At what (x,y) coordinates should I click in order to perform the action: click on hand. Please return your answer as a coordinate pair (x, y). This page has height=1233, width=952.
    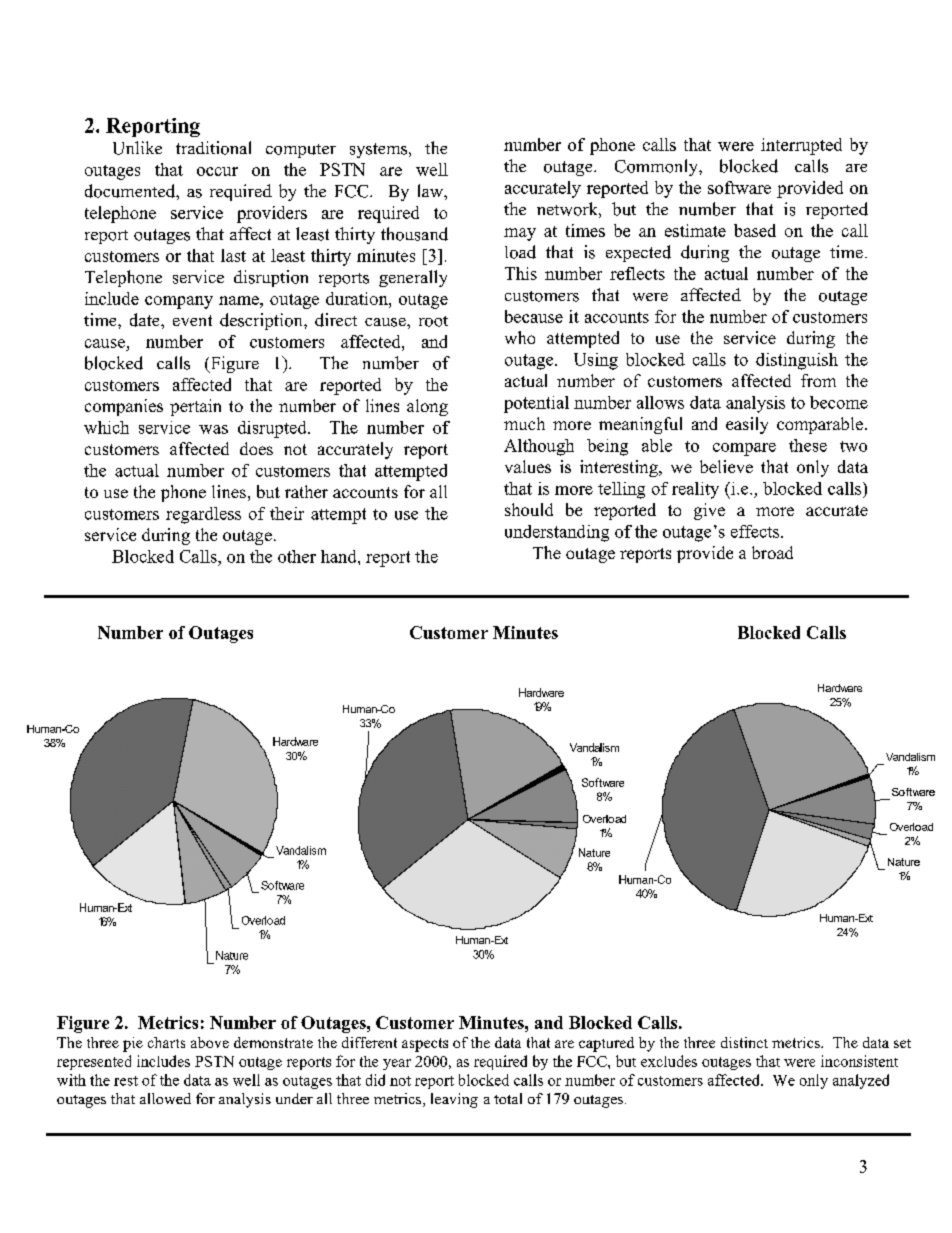
    Looking at the image, I should click on (340, 556).
